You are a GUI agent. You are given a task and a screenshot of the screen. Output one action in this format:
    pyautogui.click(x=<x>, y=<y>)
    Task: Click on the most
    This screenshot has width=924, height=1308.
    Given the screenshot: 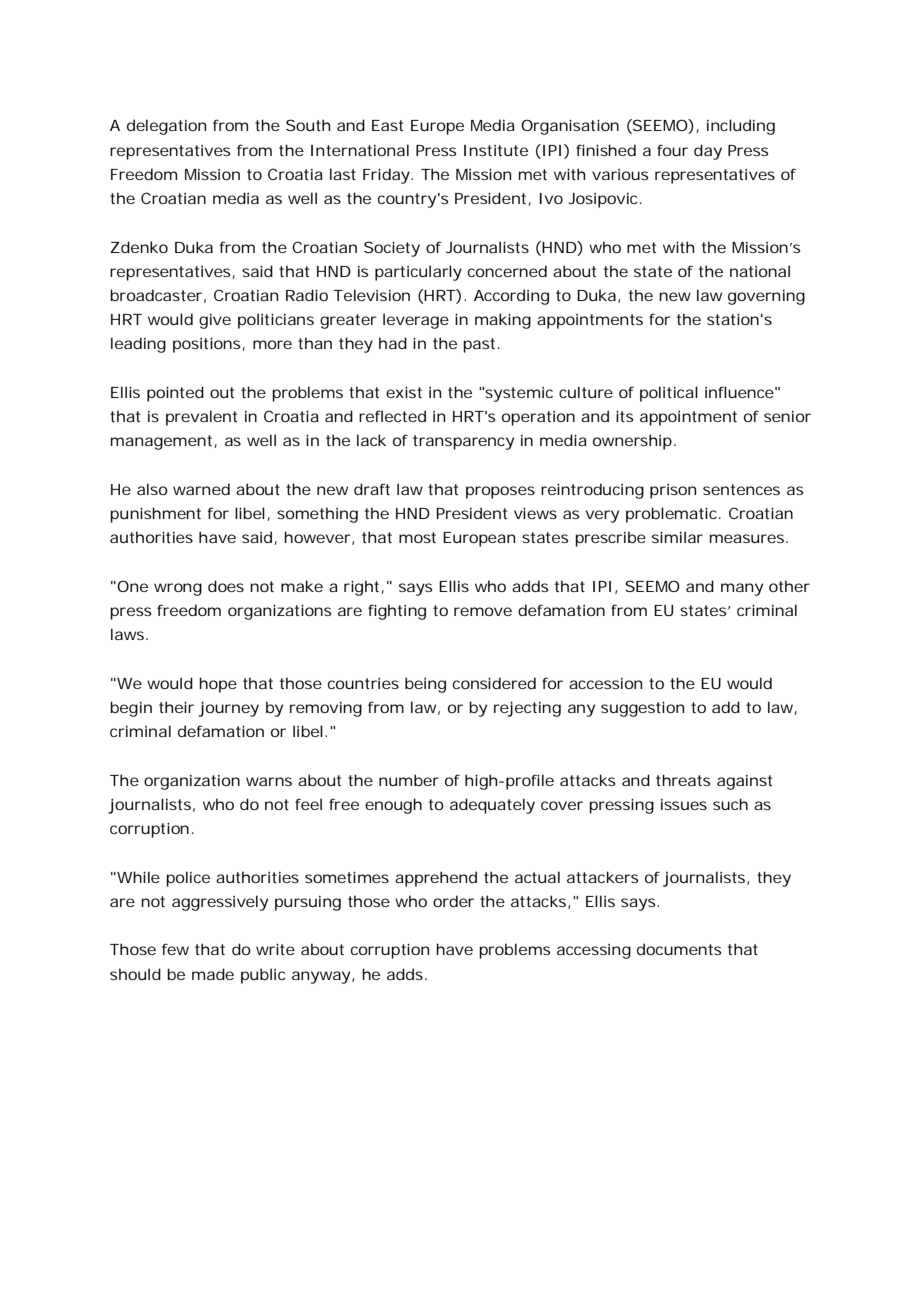 What is the action you would take?
    pyautogui.click(x=417, y=537)
